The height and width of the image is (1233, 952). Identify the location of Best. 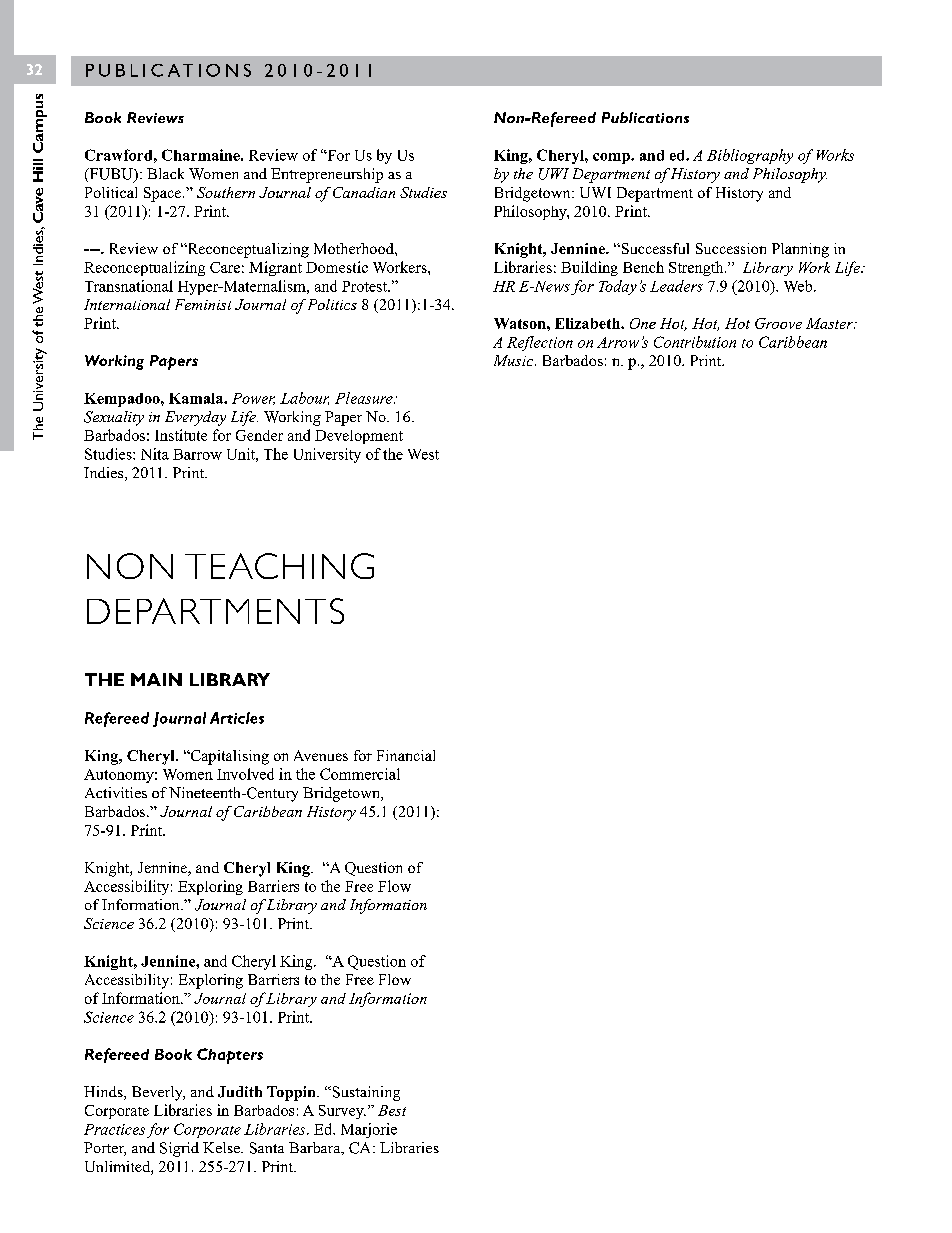
(392, 1110).
